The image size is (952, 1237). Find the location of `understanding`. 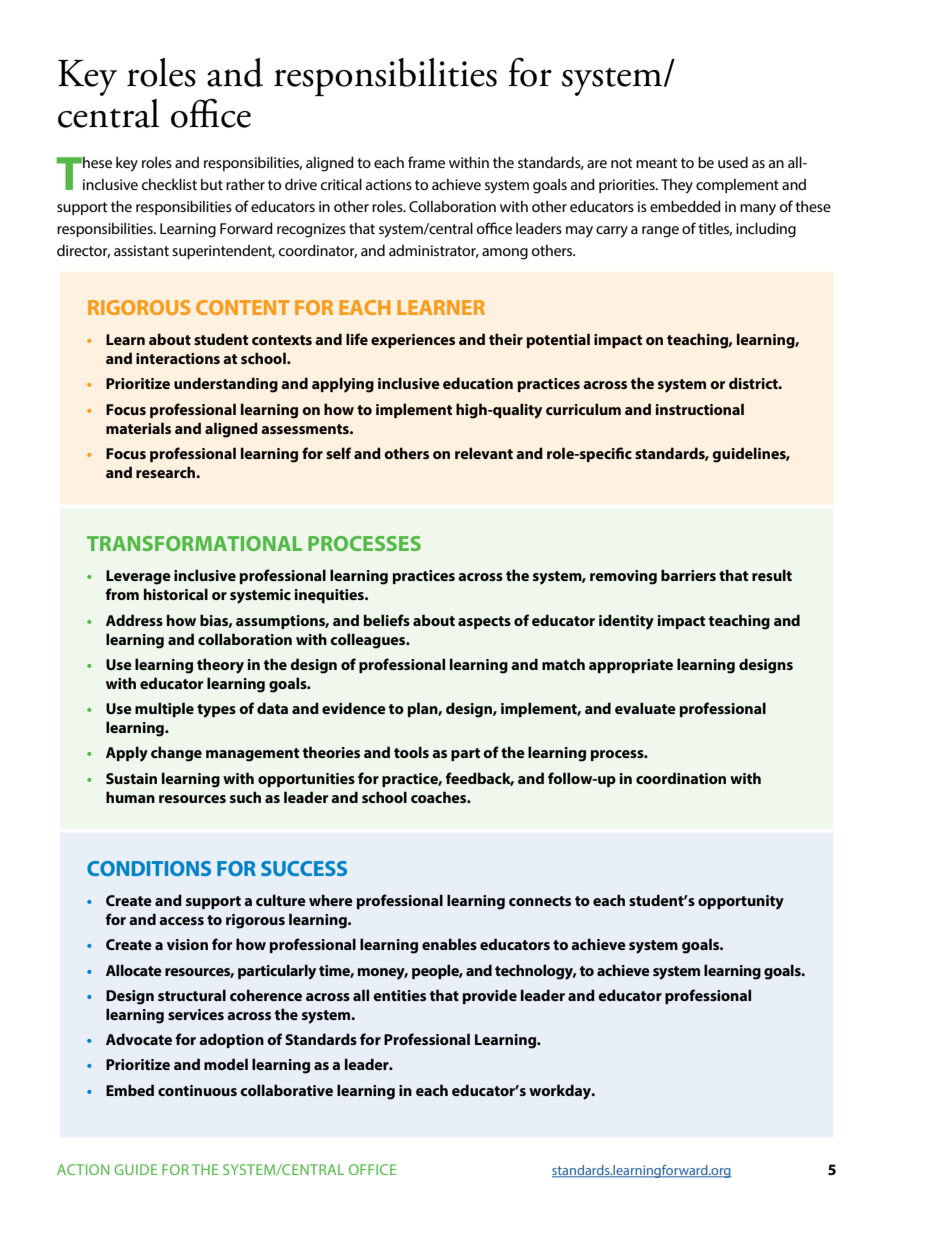

understanding is located at coordinates (226, 385).
